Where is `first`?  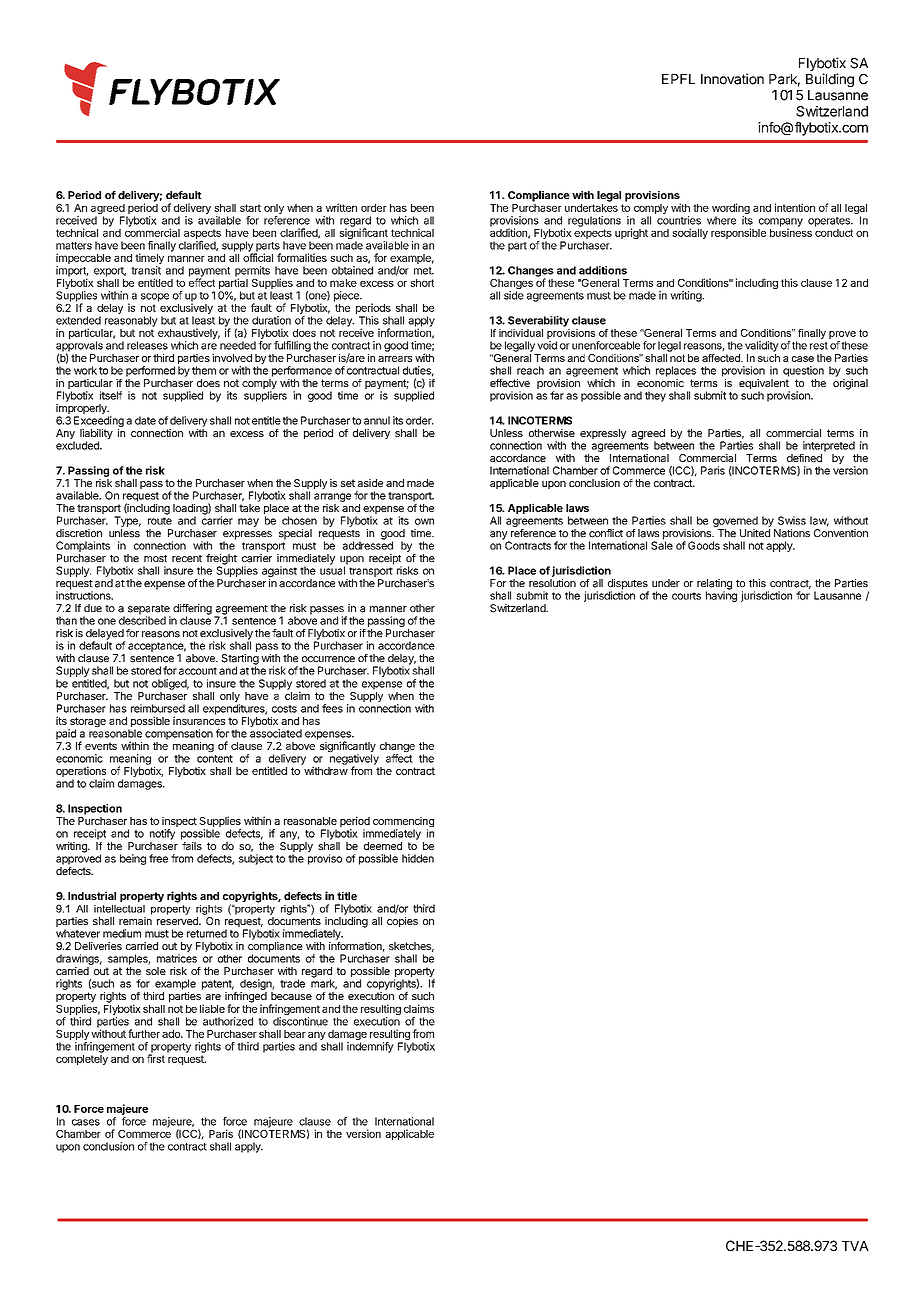 first is located at coordinates (156, 1057).
